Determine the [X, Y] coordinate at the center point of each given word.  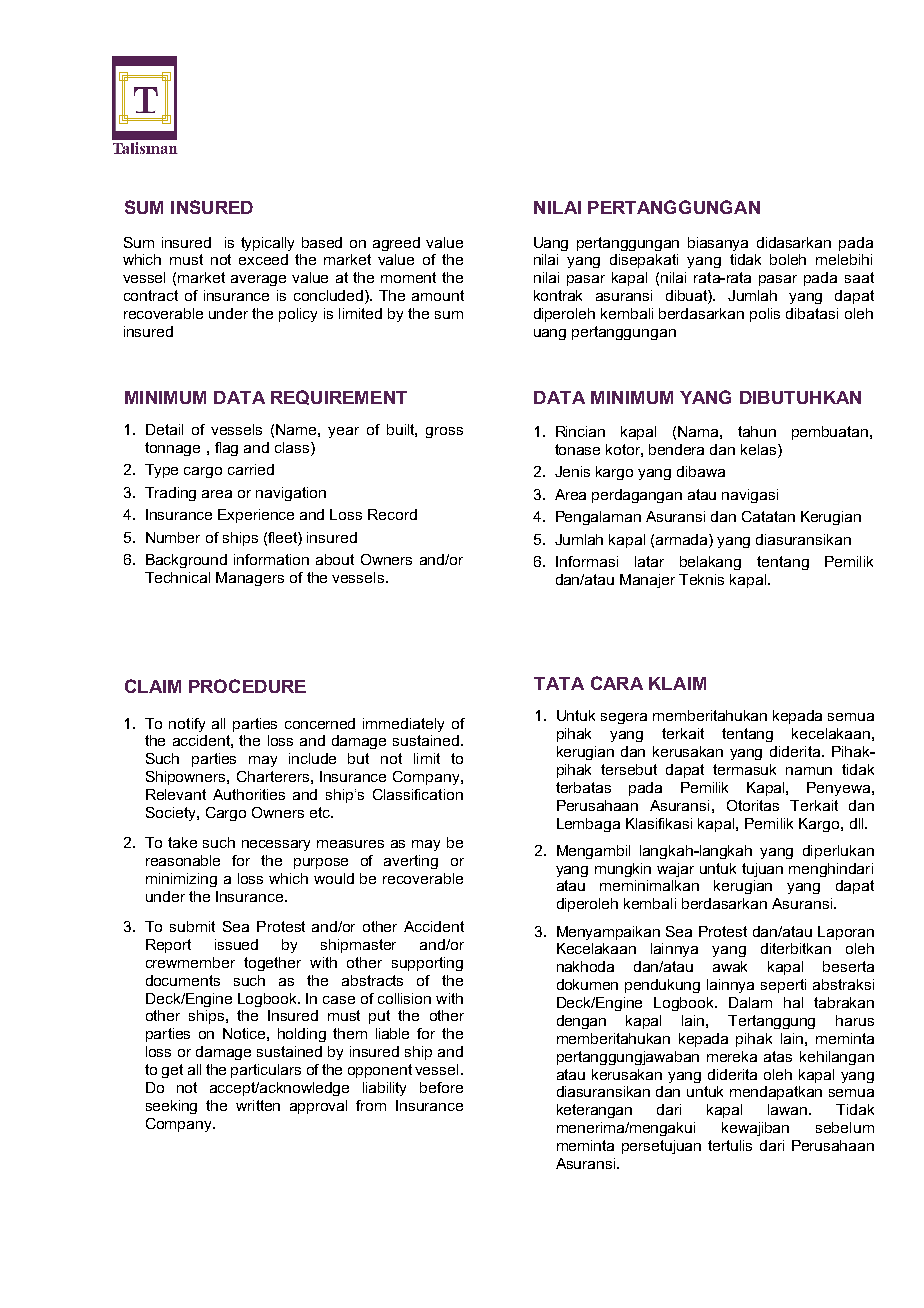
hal [793, 1002]
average [258, 280]
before [441, 1087]
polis [765, 315]
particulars [266, 1071]
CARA [617, 683]
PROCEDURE [247, 686]
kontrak [558, 295]
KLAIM [677, 683]
